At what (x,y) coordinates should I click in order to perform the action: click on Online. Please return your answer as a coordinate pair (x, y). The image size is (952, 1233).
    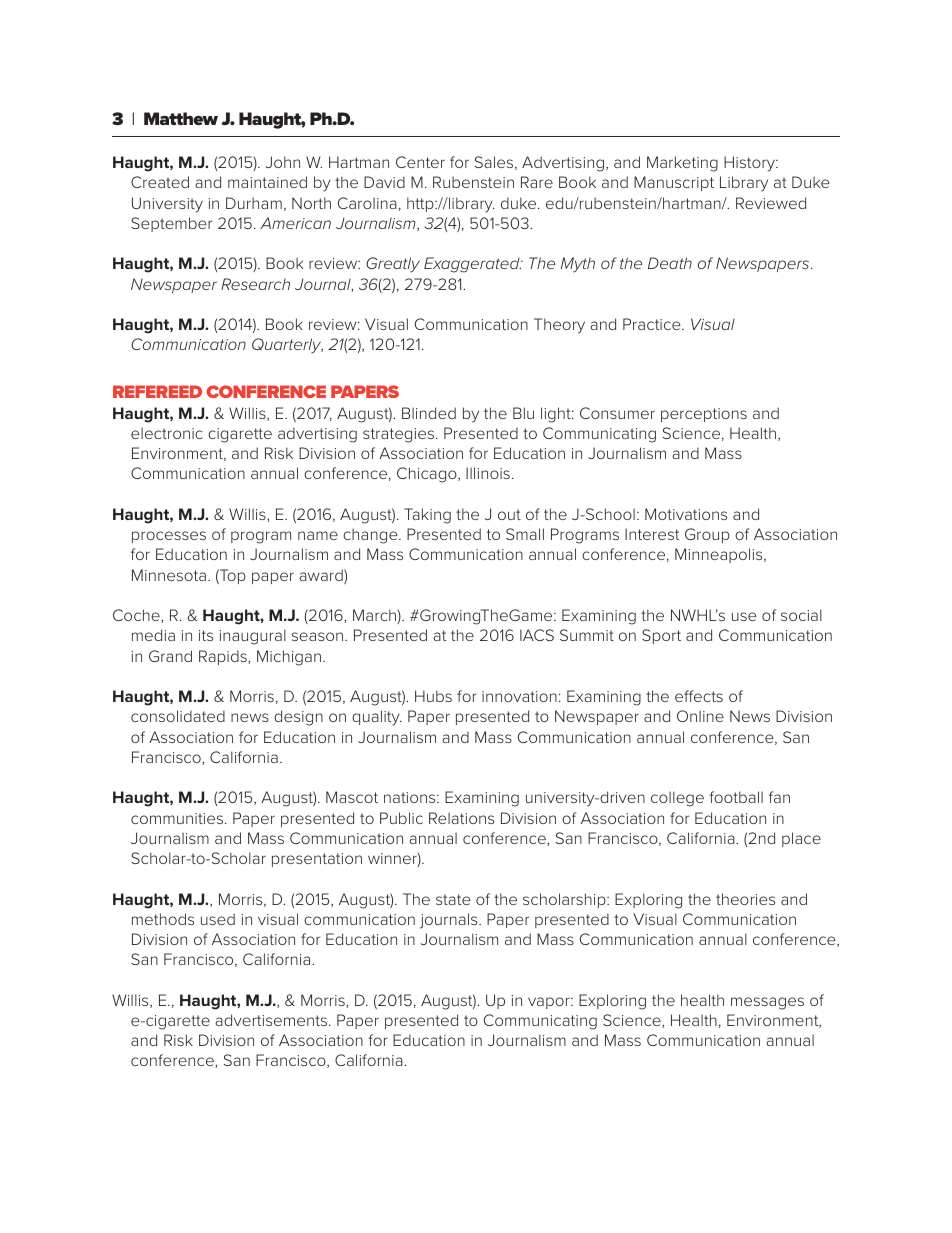
    Looking at the image, I should click on (700, 716).
